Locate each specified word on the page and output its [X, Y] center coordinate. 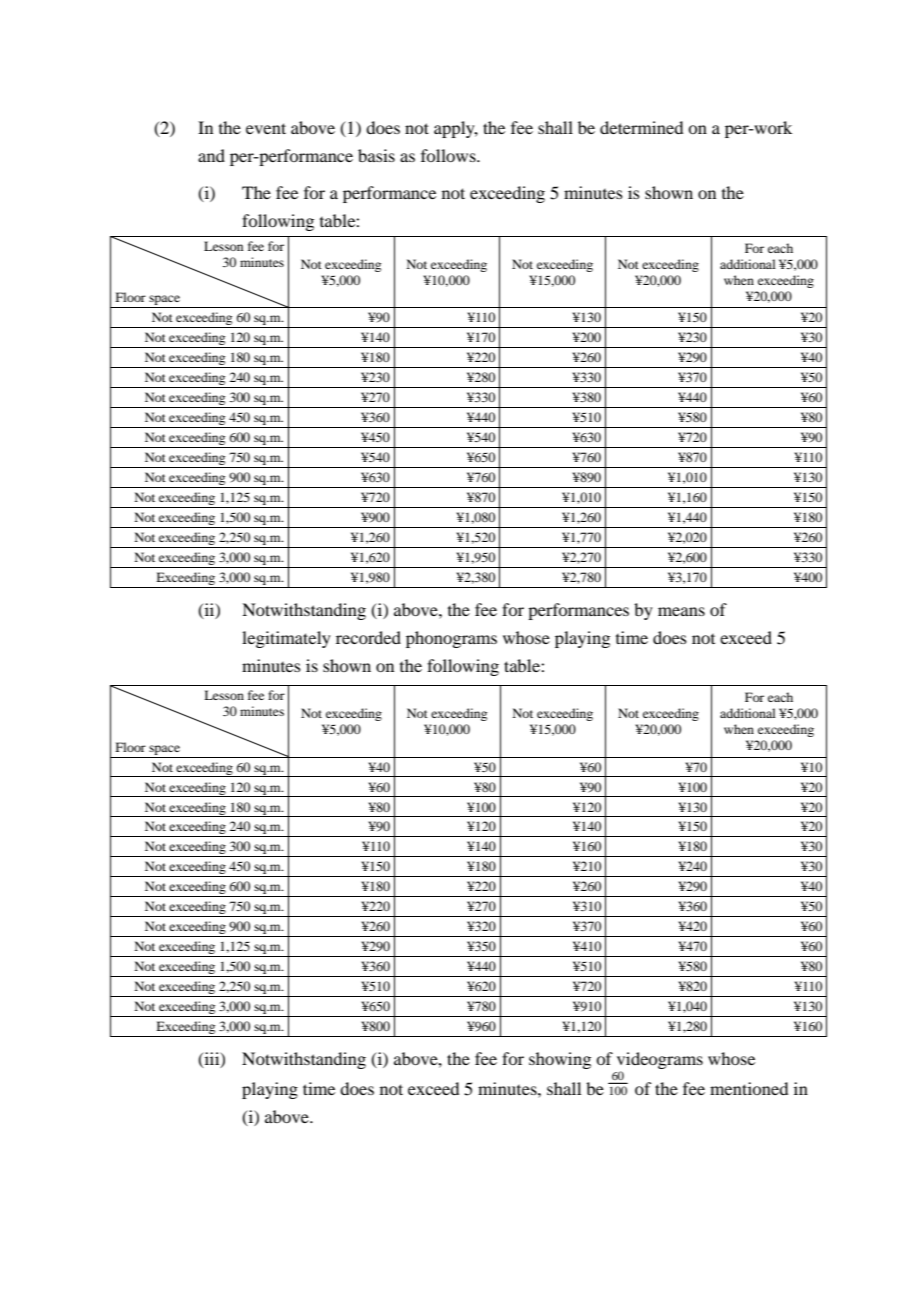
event [266, 128]
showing [560, 1060]
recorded [368, 637]
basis [376, 155]
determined [641, 127]
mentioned [749, 1088]
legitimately [286, 639]
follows [449, 155]
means [681, 611]
